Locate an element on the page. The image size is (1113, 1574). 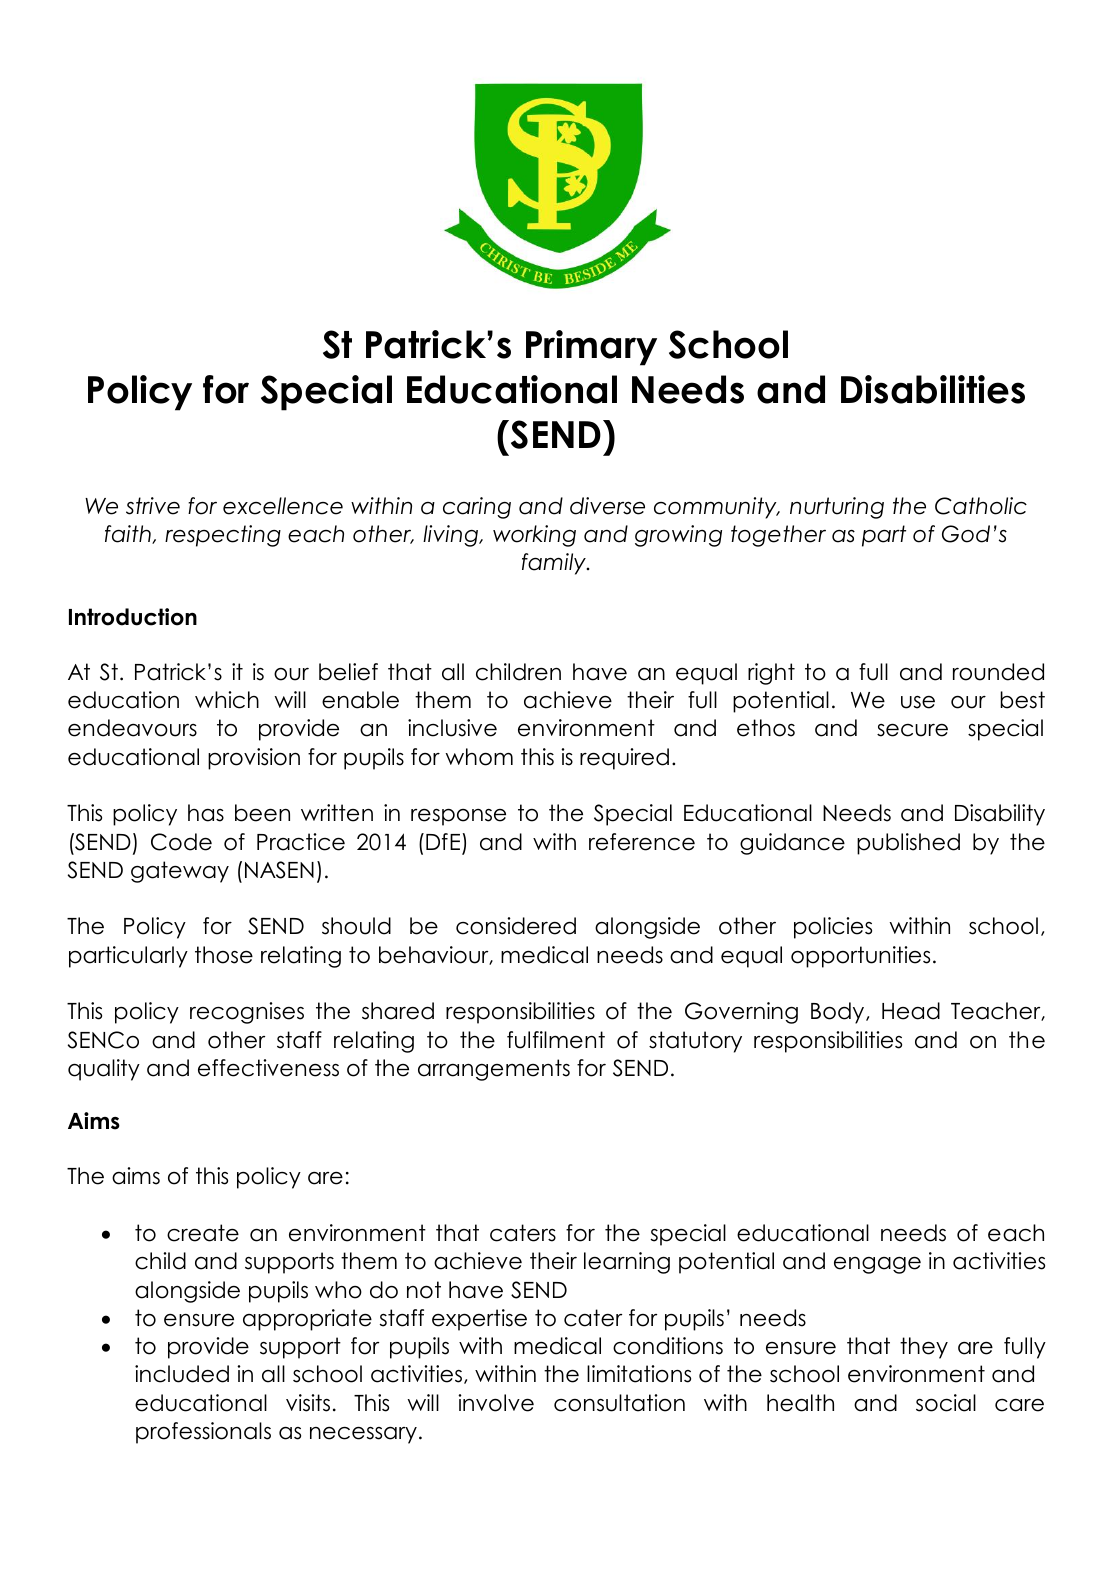
consultation is located at coordinates (619, 1403).
